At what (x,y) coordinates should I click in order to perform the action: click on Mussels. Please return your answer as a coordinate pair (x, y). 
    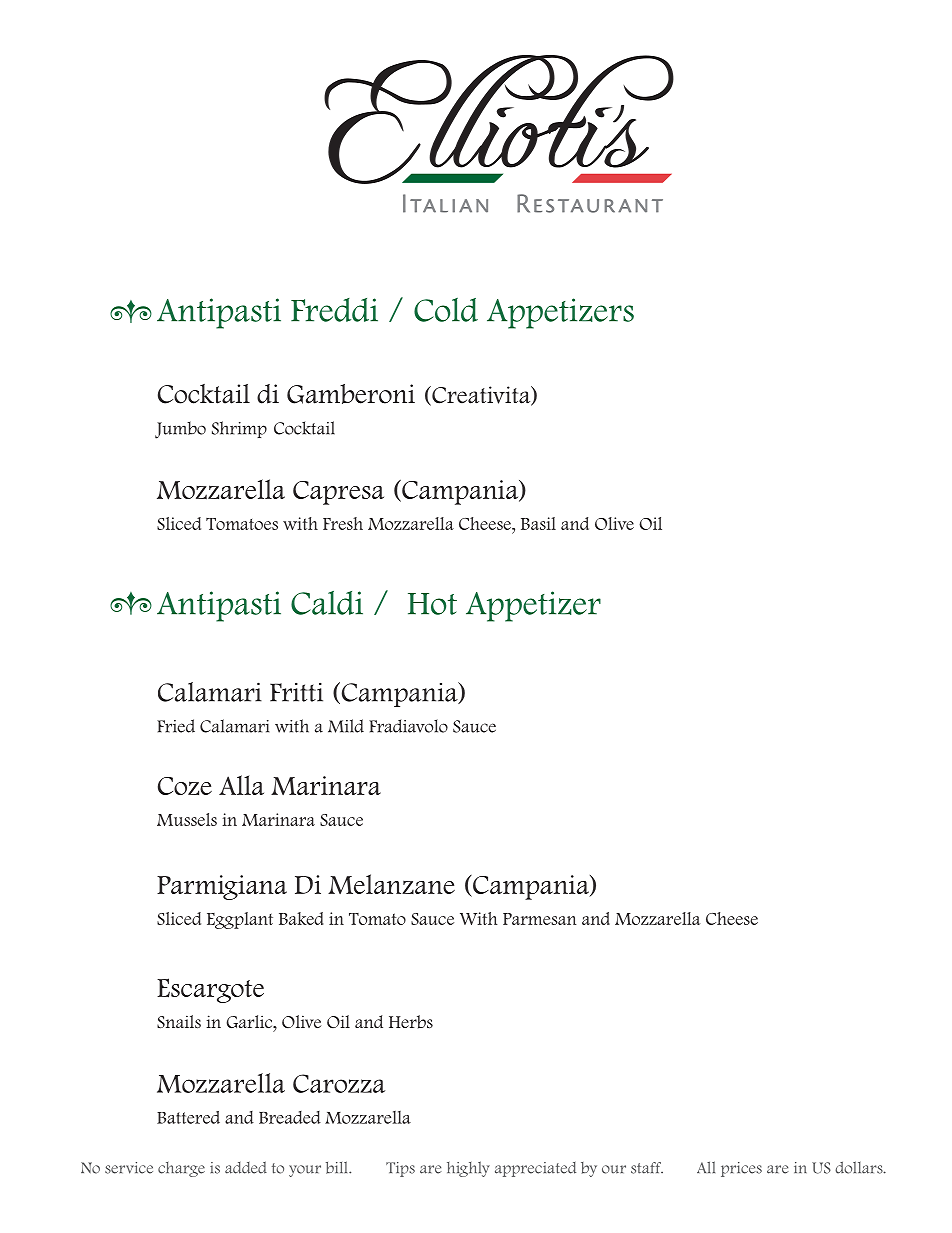
    Looking at the image, I should click on (187, 819).
